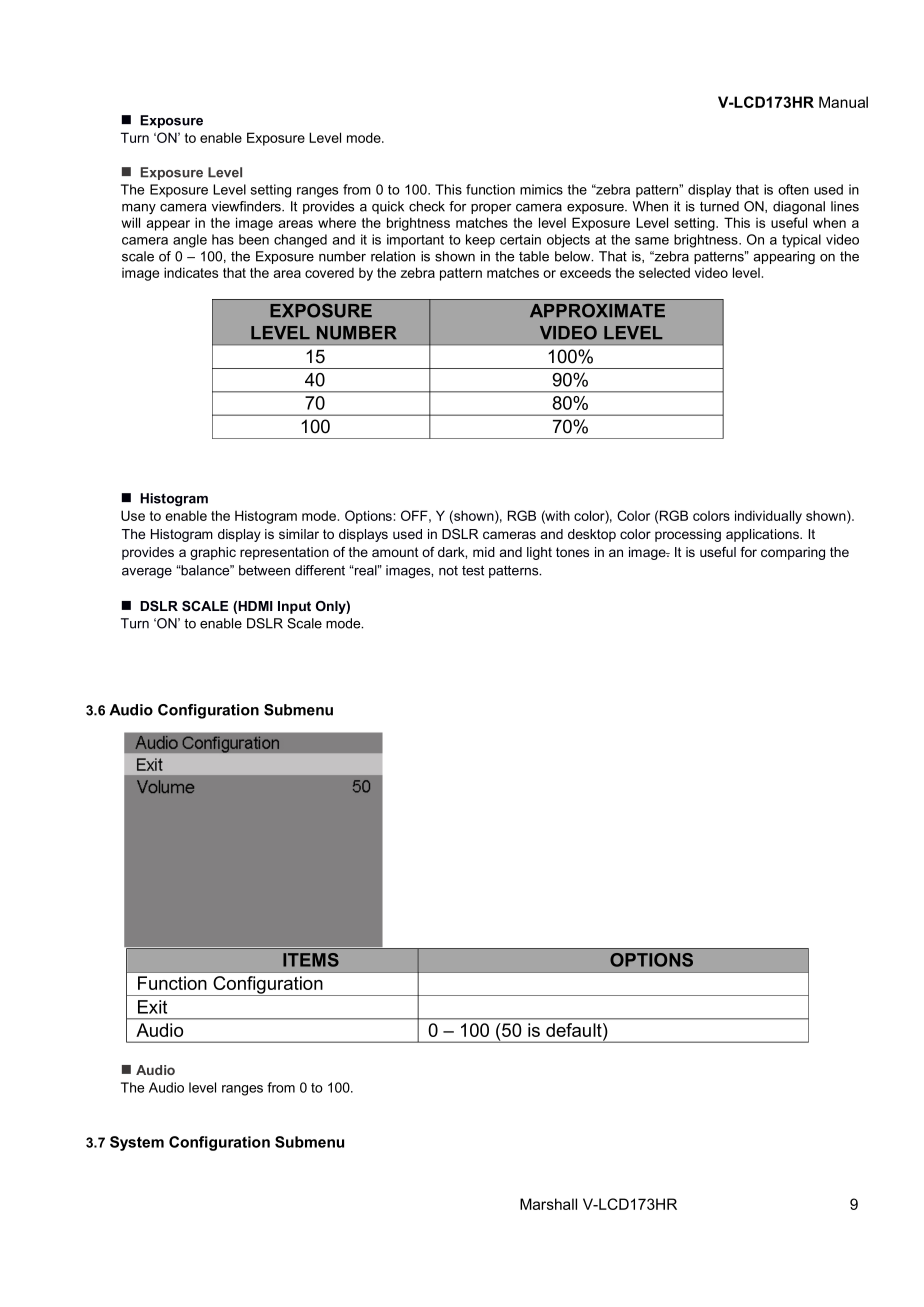  What do you see at coordinates (793, 189) in the screenshot?
I see `often` at bounding box center [793, 189].
